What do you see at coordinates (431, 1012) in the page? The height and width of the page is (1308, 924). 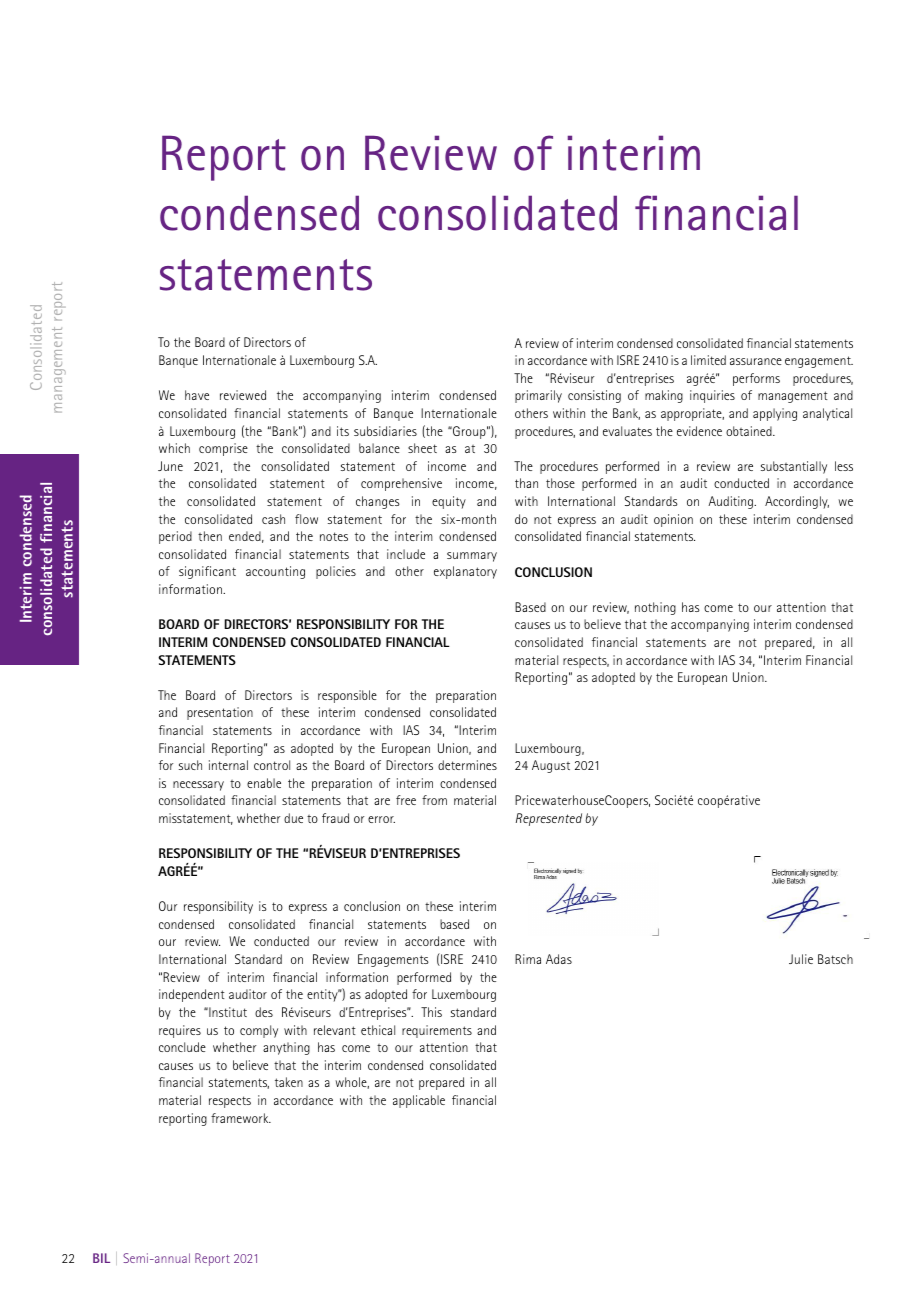 I see `This` at bounding box center [431, 1012].
